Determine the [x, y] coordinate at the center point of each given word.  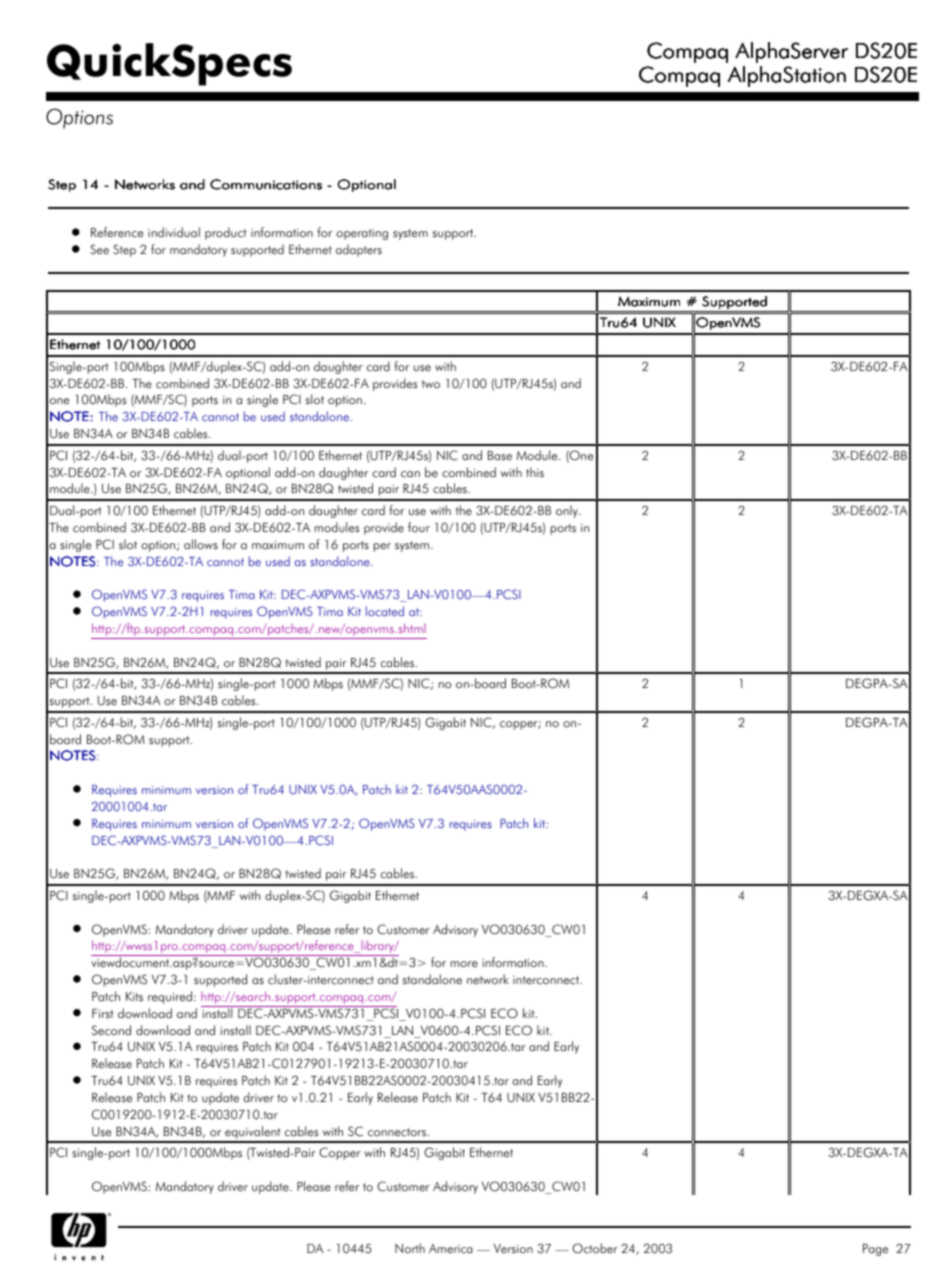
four [419, 527]
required [170, 997]
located [385, 611]
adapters [359, 250]
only [568, 511]
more [464, 964]
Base [500, 456]
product [226, 233]
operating [362, 234]
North [410, 1248]
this [535, 472]
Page [875, 1250]
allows [201, 544]
